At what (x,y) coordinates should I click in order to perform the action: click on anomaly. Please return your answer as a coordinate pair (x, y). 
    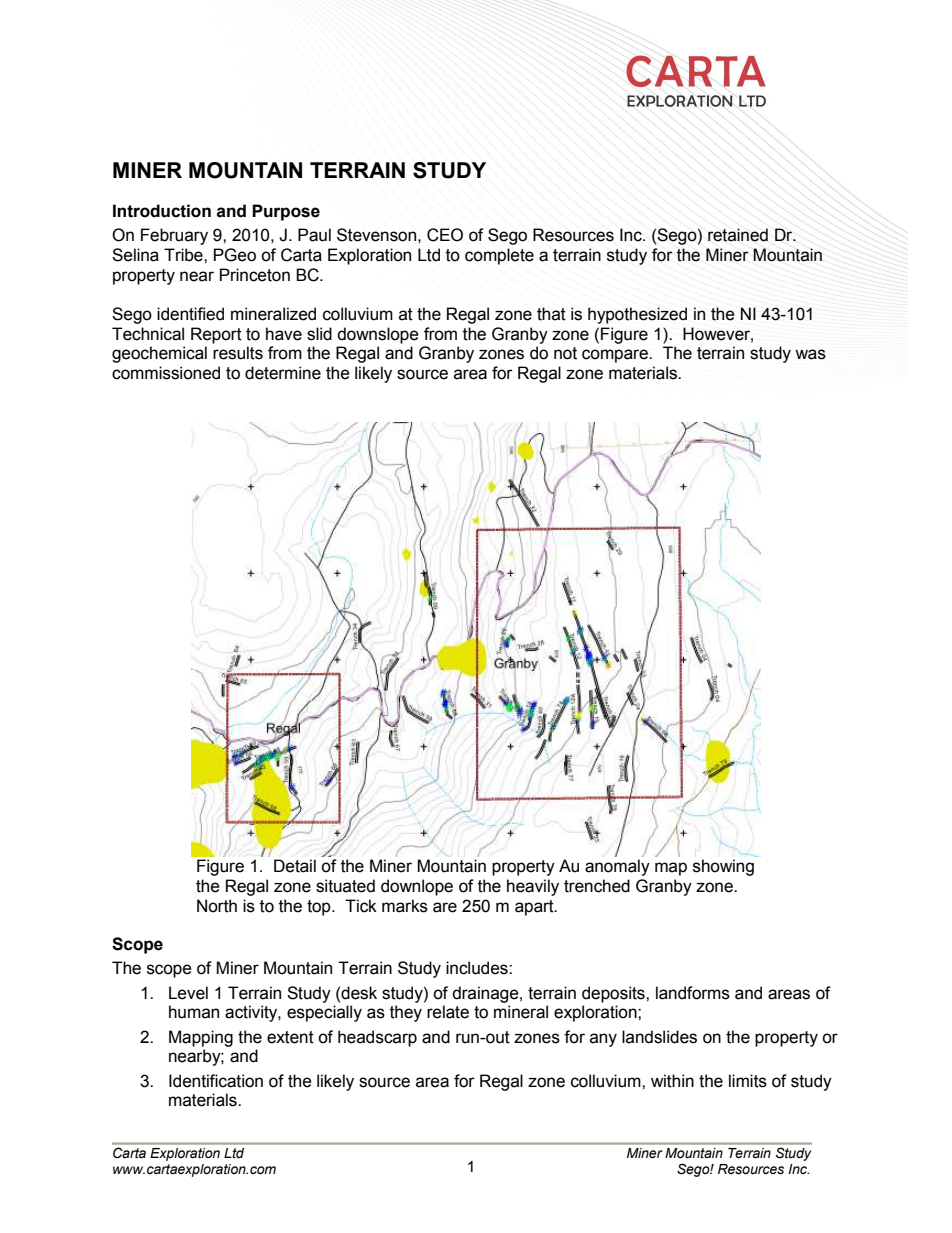
    Looking at the image, I should click on (617, 867).
